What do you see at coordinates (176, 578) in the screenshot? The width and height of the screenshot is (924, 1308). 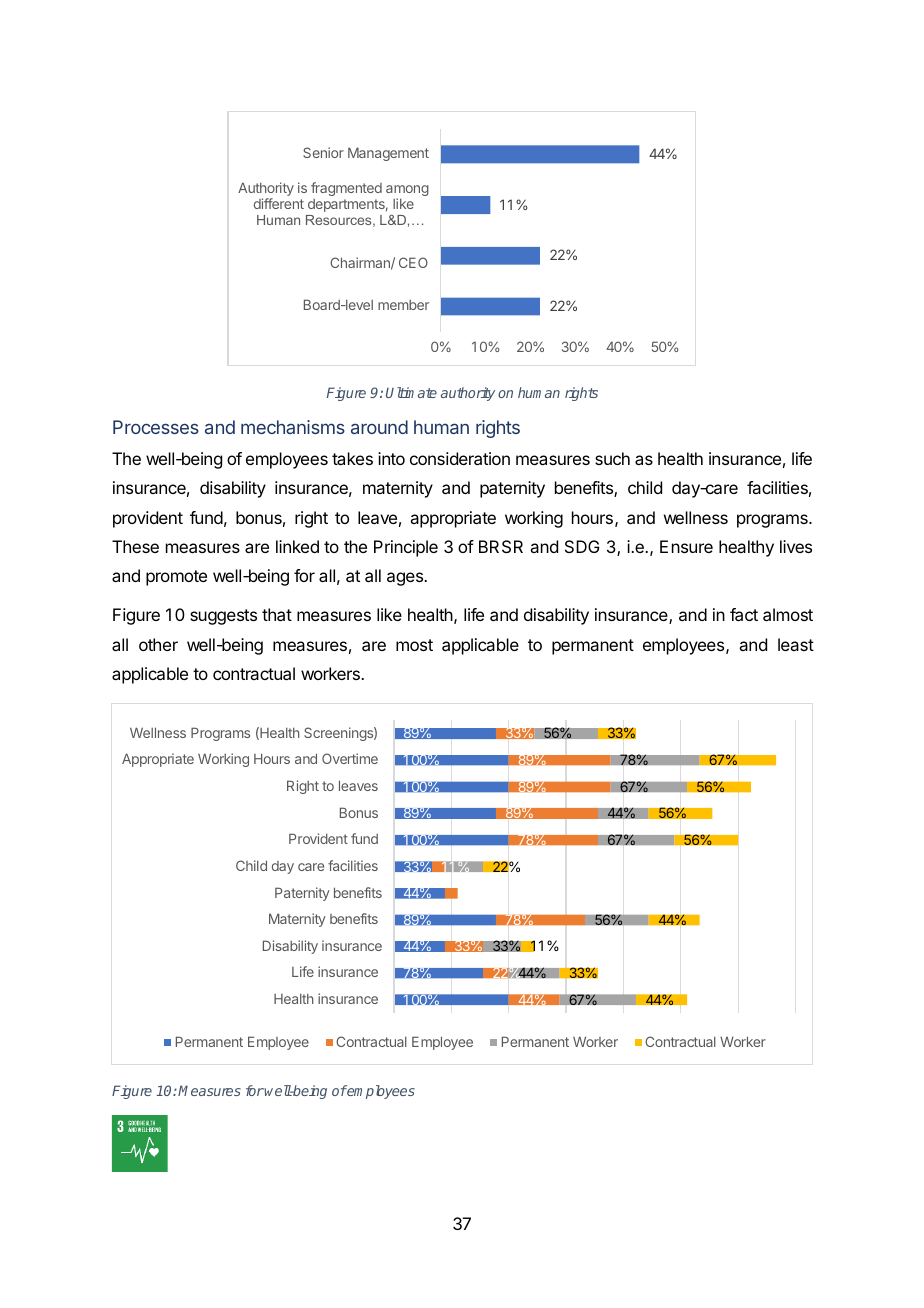 I see `promote` at bounding box center [176, 578].
